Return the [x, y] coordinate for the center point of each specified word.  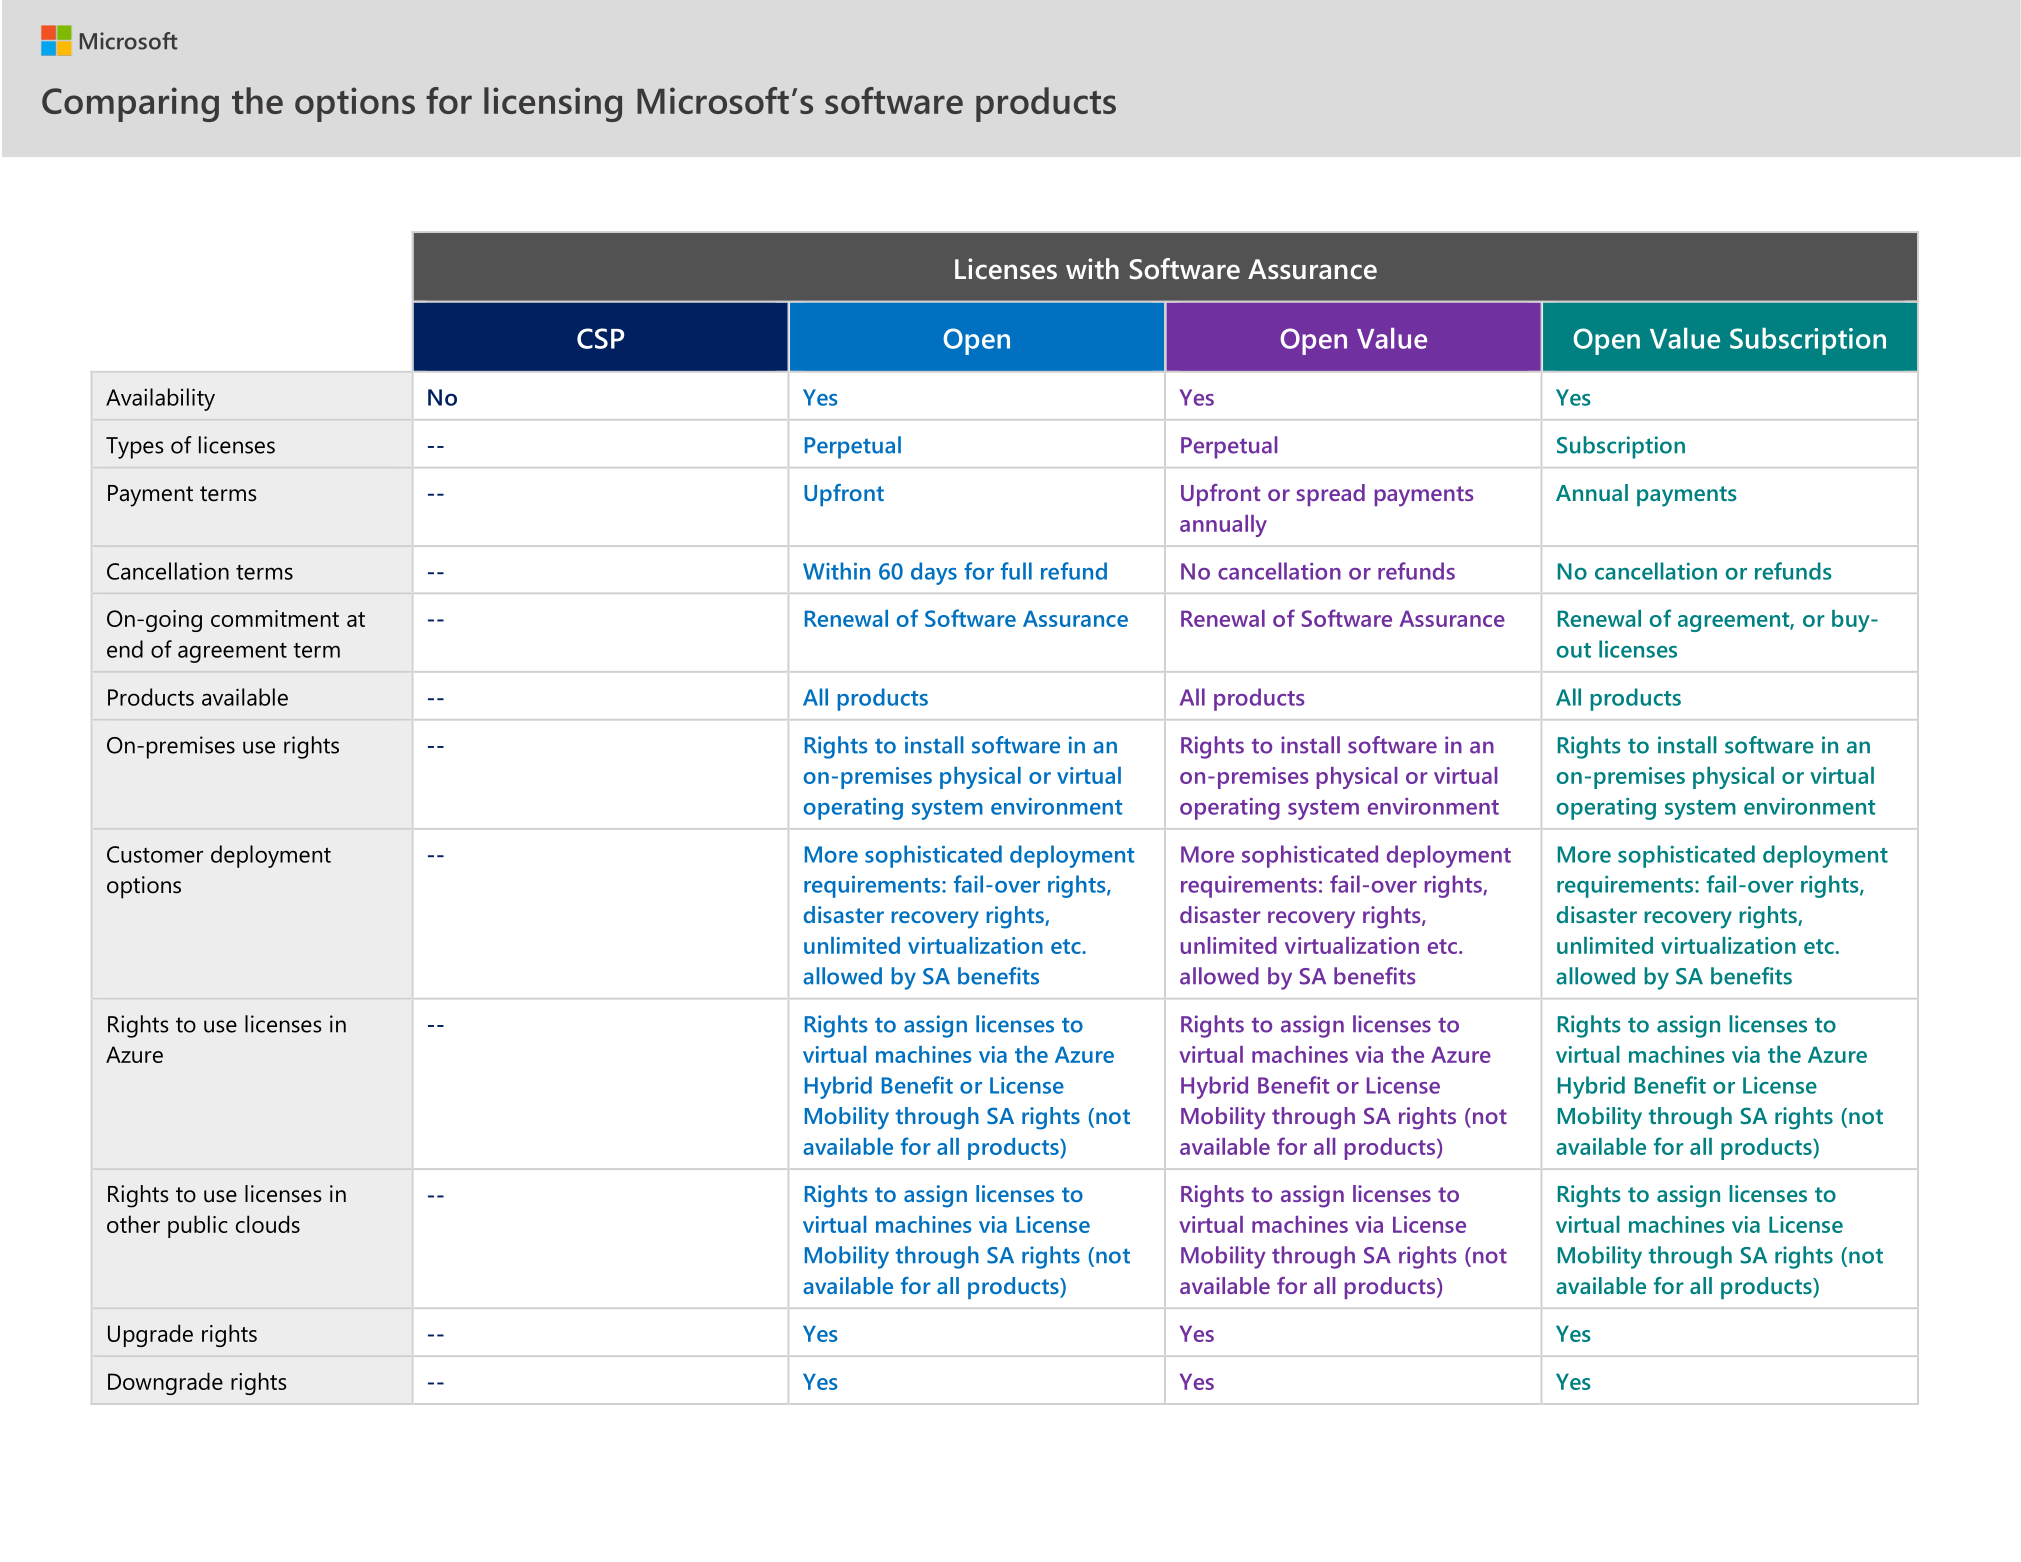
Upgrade [150, 1335]
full [1016, 571]
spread [1331, 495]
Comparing [130, 104]
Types [135, 448]
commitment [275, 618]
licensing [553, 104]
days [934, 573]
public [198, 1226]
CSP [600, 338]
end [125, 649]
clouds [268, 1224]
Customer [155, 854]
